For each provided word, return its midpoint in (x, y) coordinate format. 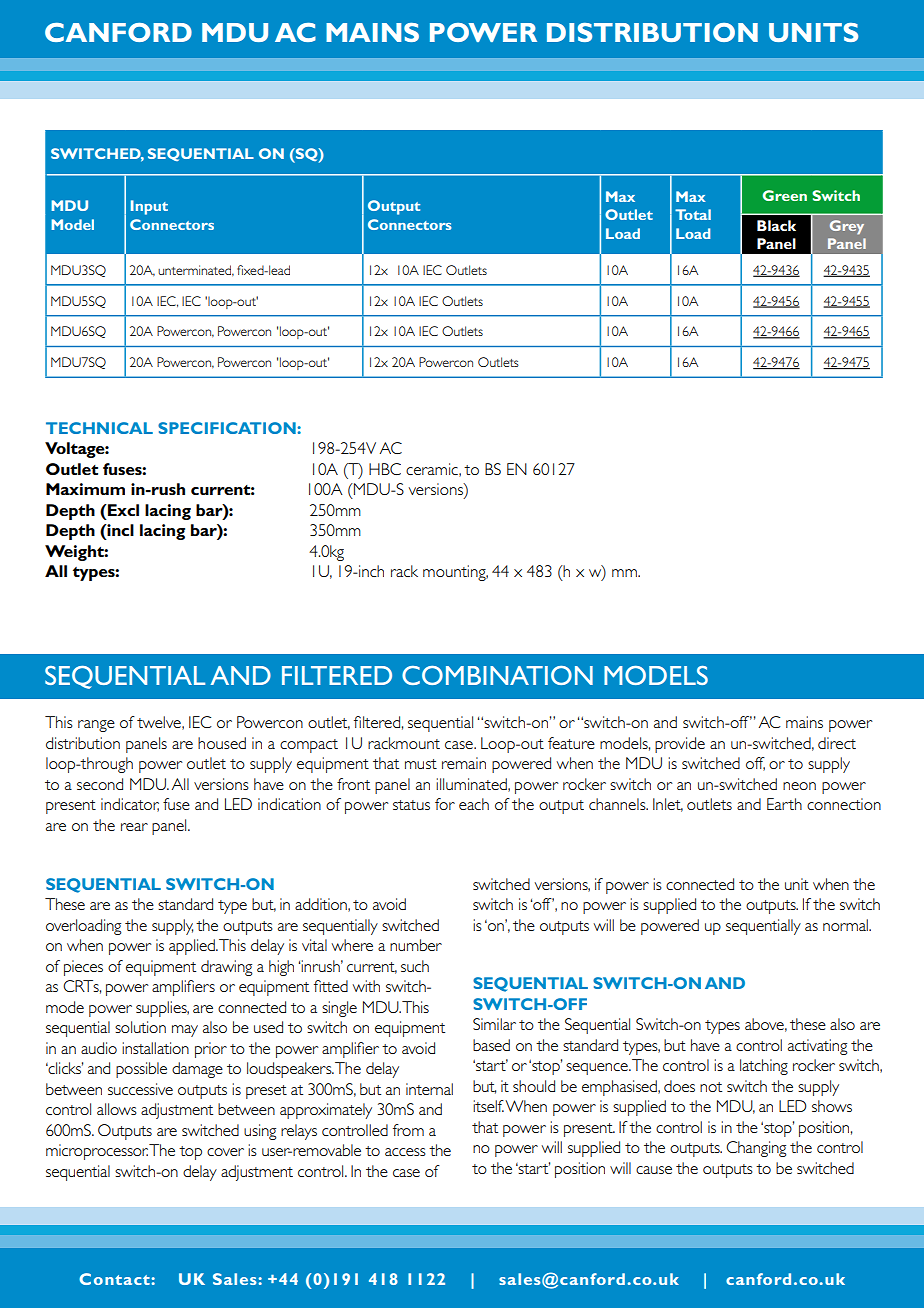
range (96, 726)
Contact (114, 1279)
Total (693, 214)
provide (680, 745)
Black (776, 225)
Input (149, 207)
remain (464, 763)
